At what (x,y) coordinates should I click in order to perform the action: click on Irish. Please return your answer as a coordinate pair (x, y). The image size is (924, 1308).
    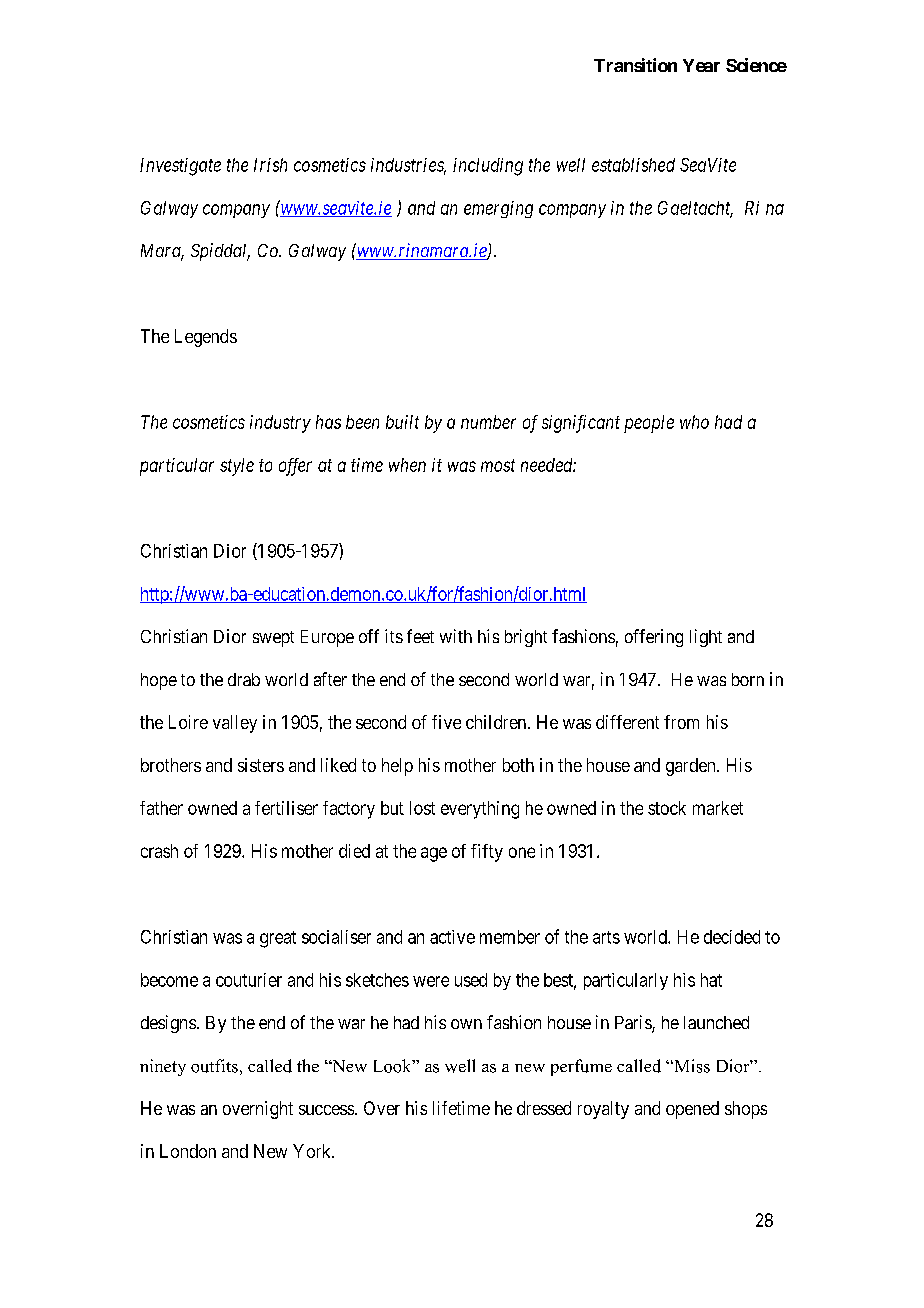
    Looking at the image, I should click on (270, 165).
